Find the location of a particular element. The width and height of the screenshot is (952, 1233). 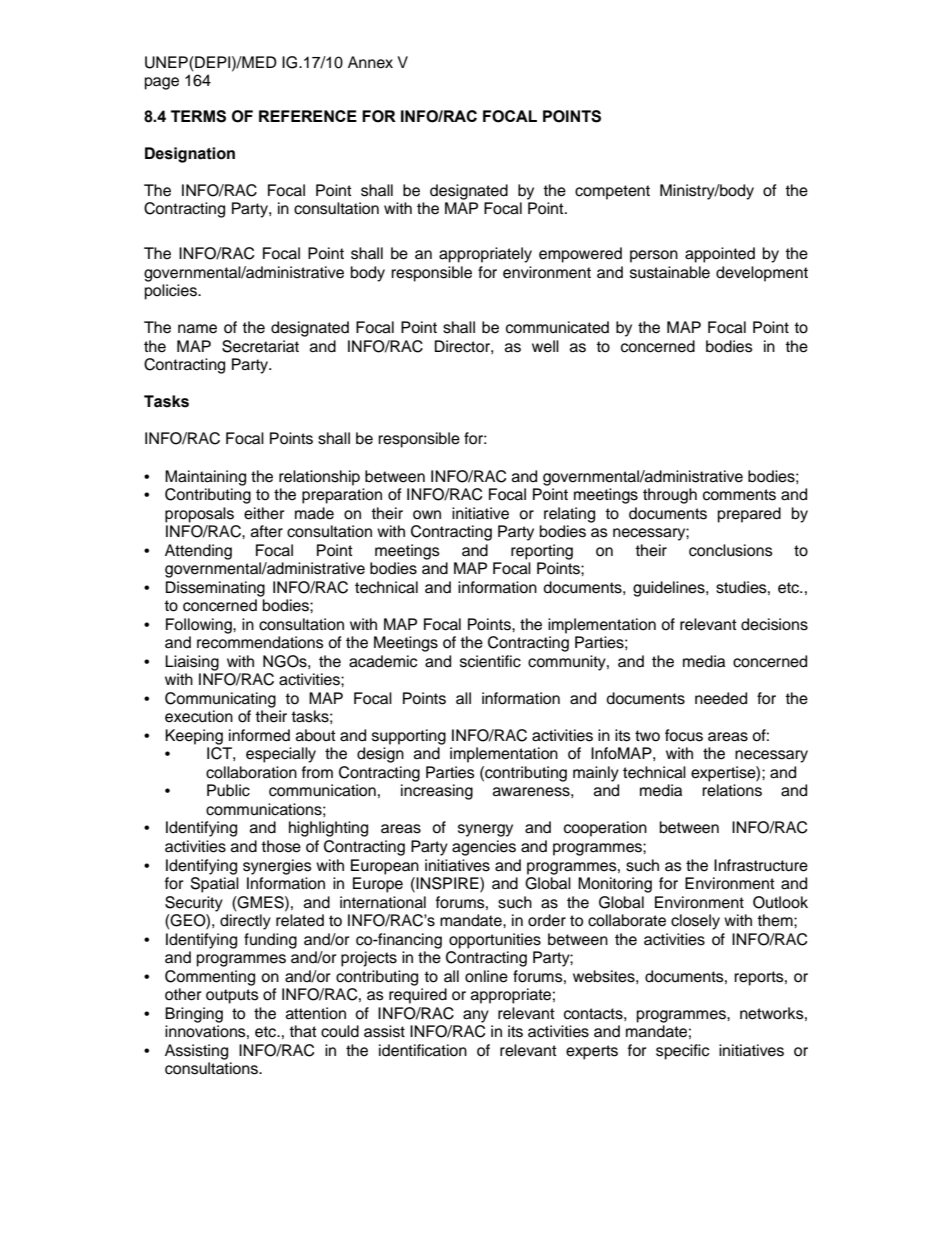

Attending is located at coordinates (198, 552).
